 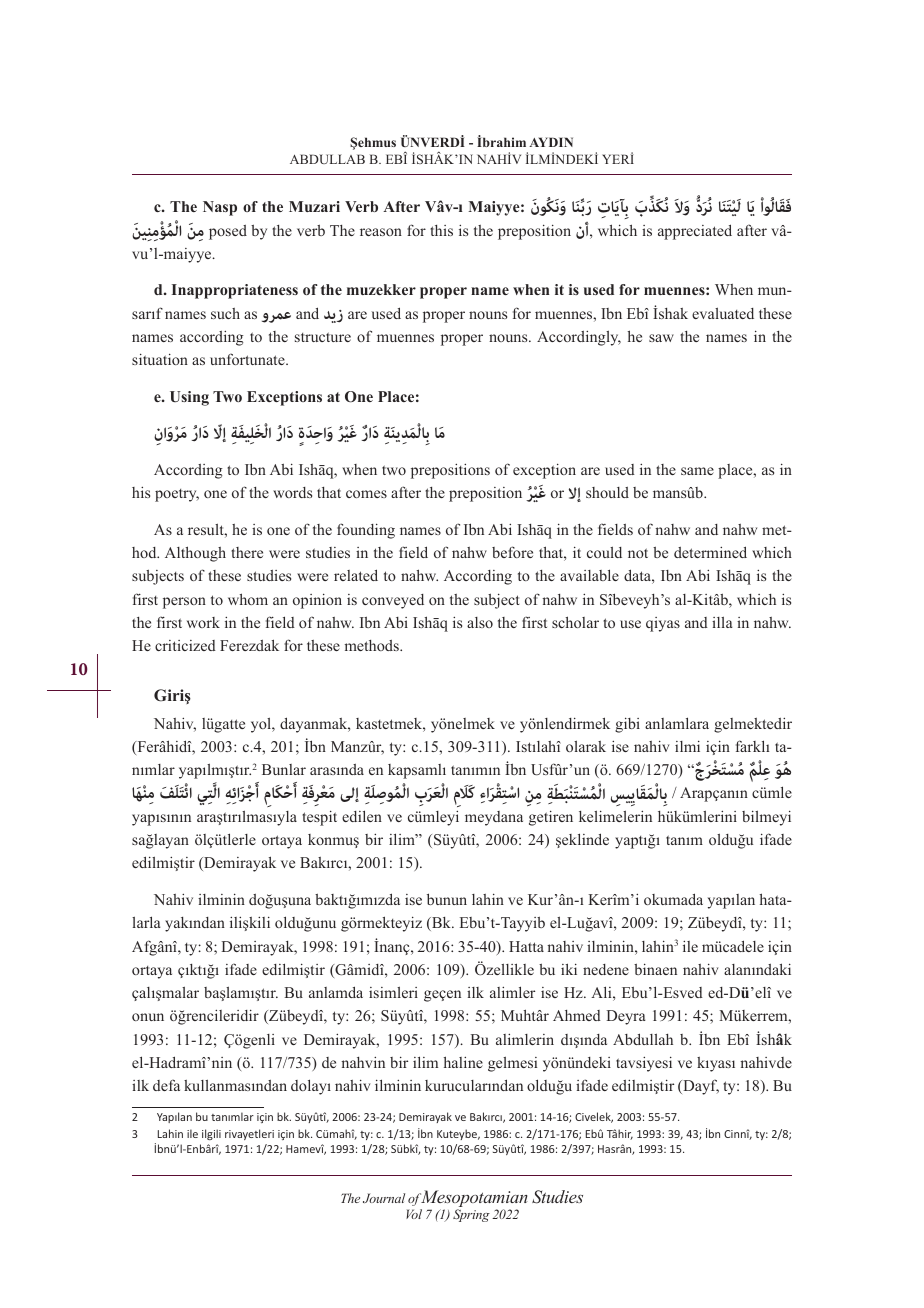 I want to click on before, so click(x=512, y=552).
